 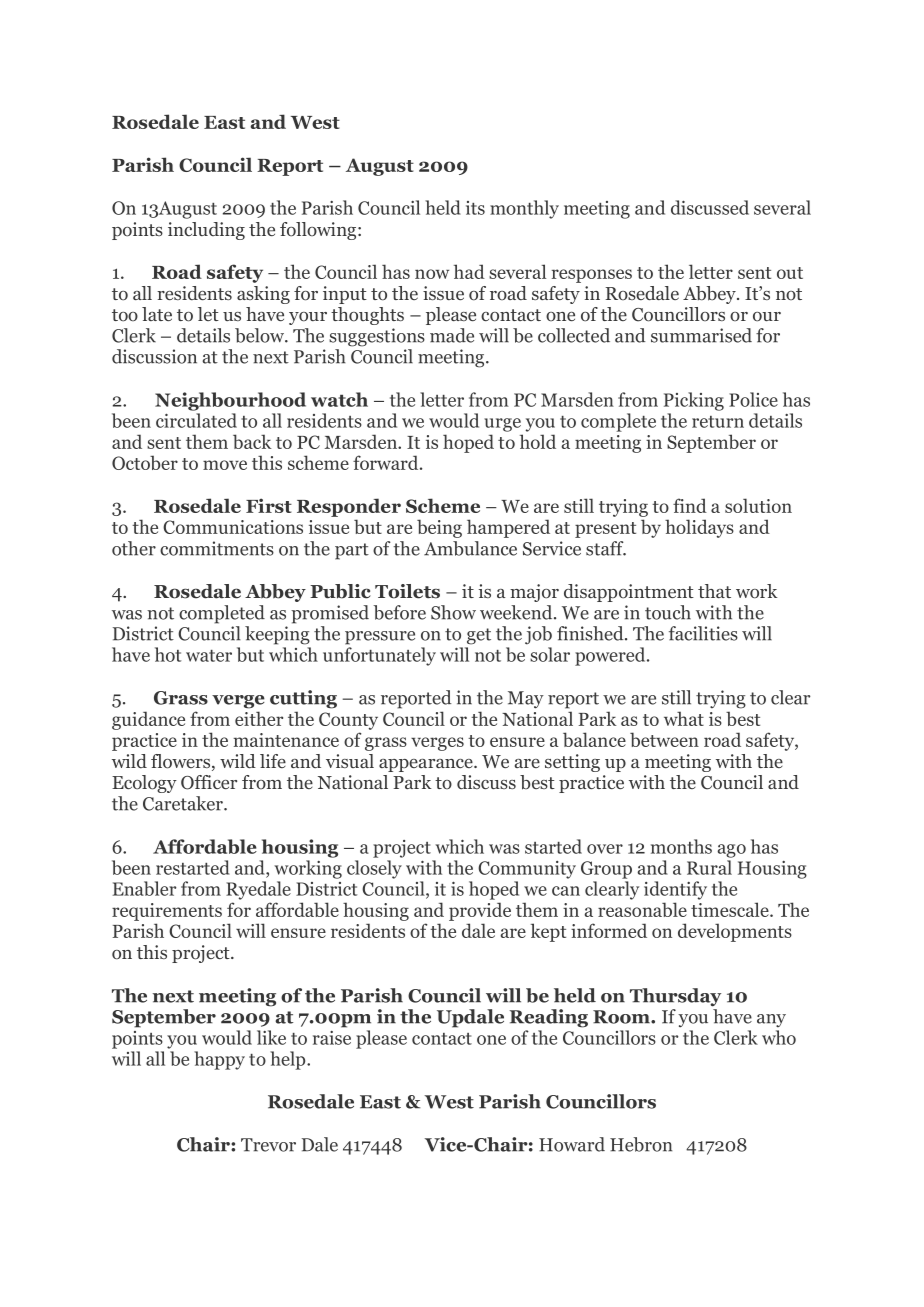 I want to click on Howard, so click(x=572, y=1144).
